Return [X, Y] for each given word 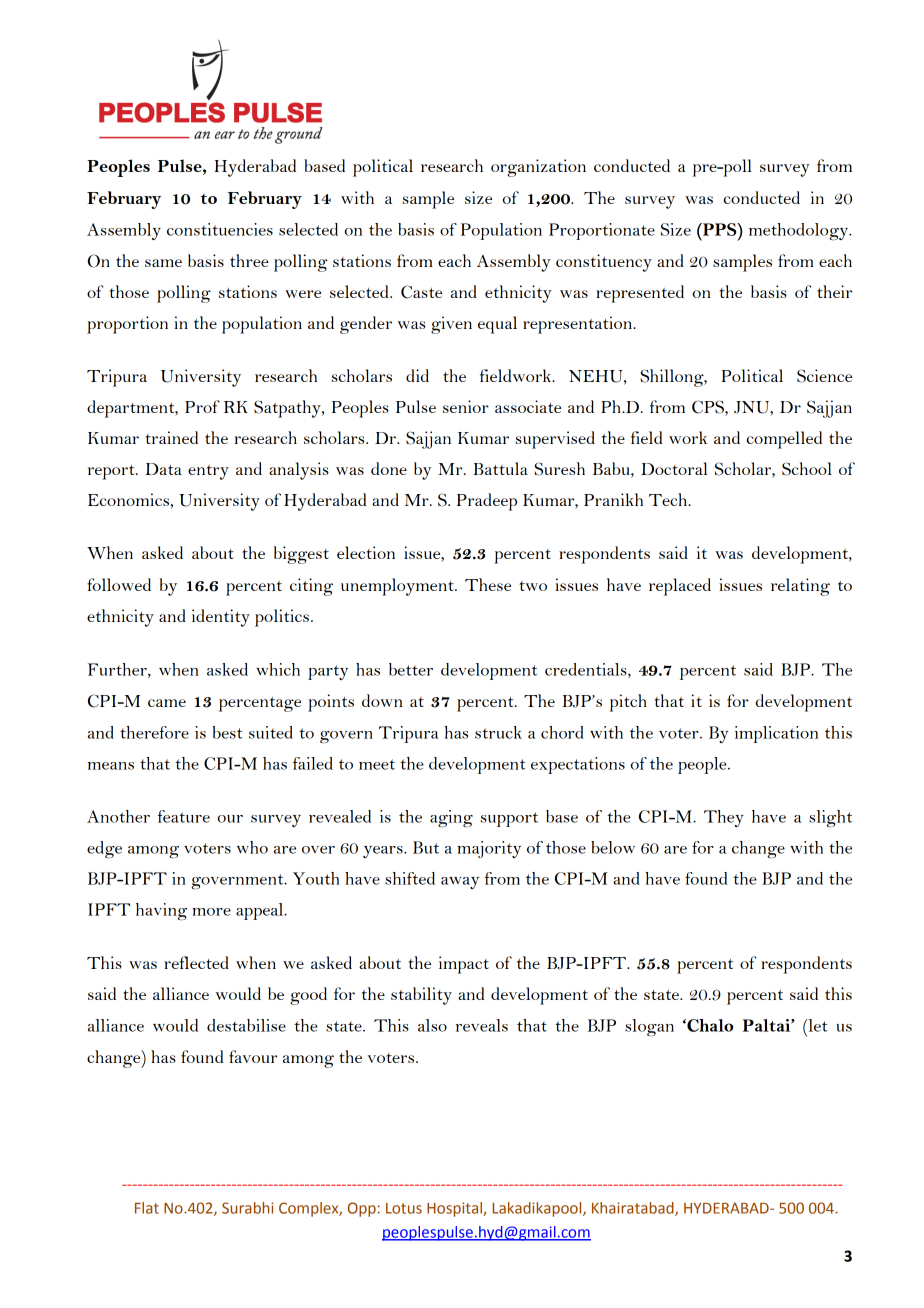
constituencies [220, 229]
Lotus [404, 1208]
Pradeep [487, 502]
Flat [147, 1208]
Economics [129, 499]
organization [538, 168]
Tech [669, 499]
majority [489, 849]
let [817, 1025]
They [724, 818]
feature [184, 816]
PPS [720, 229]
